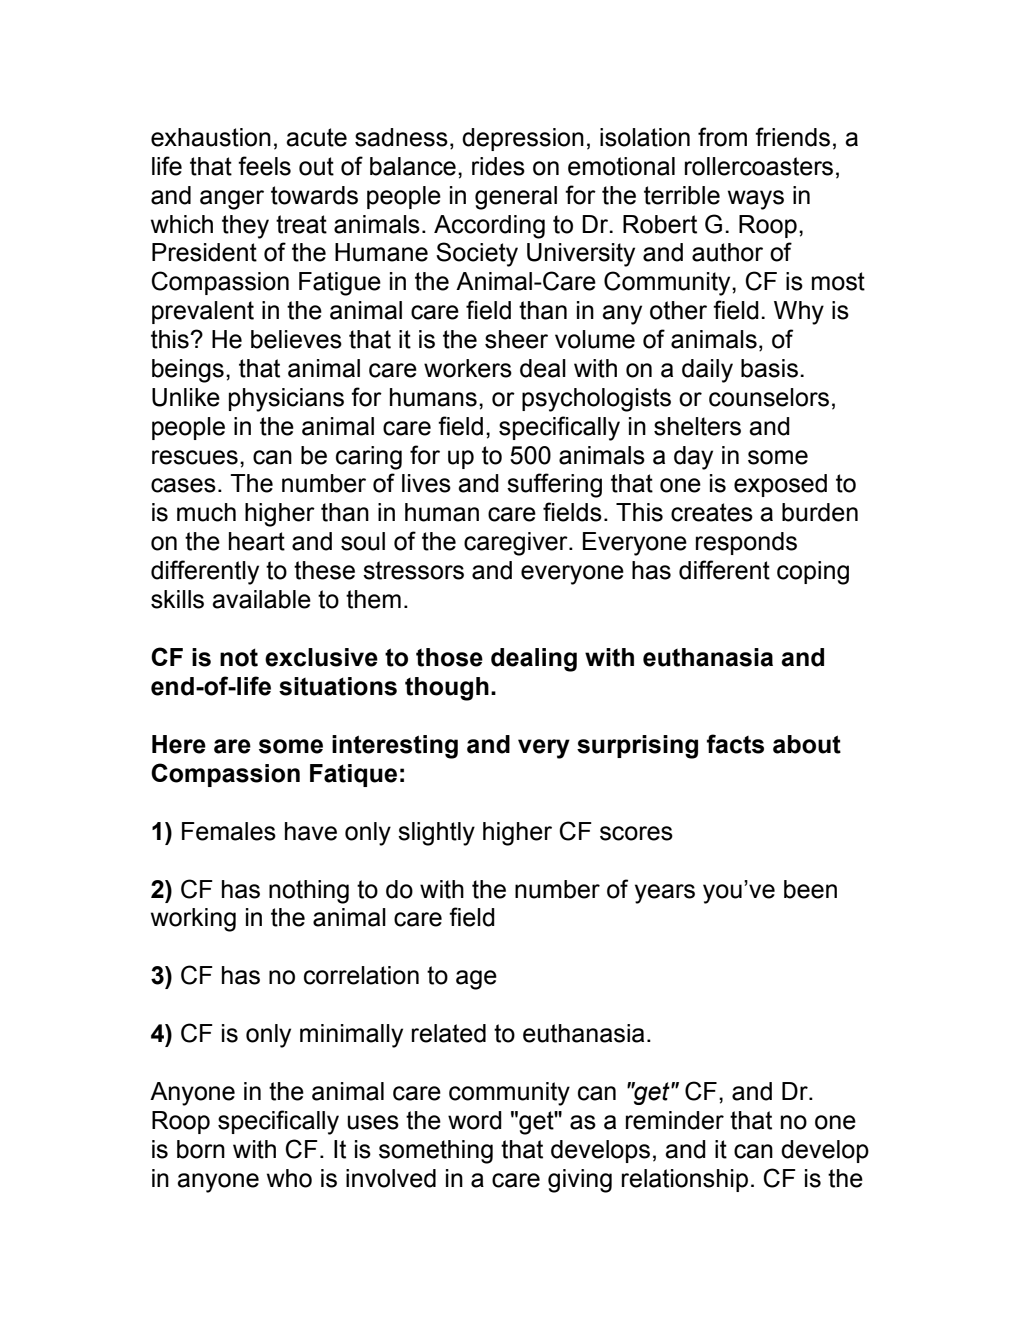  Describe the element at coordinates (498, 166) in the image. I see `rides` at that location.
